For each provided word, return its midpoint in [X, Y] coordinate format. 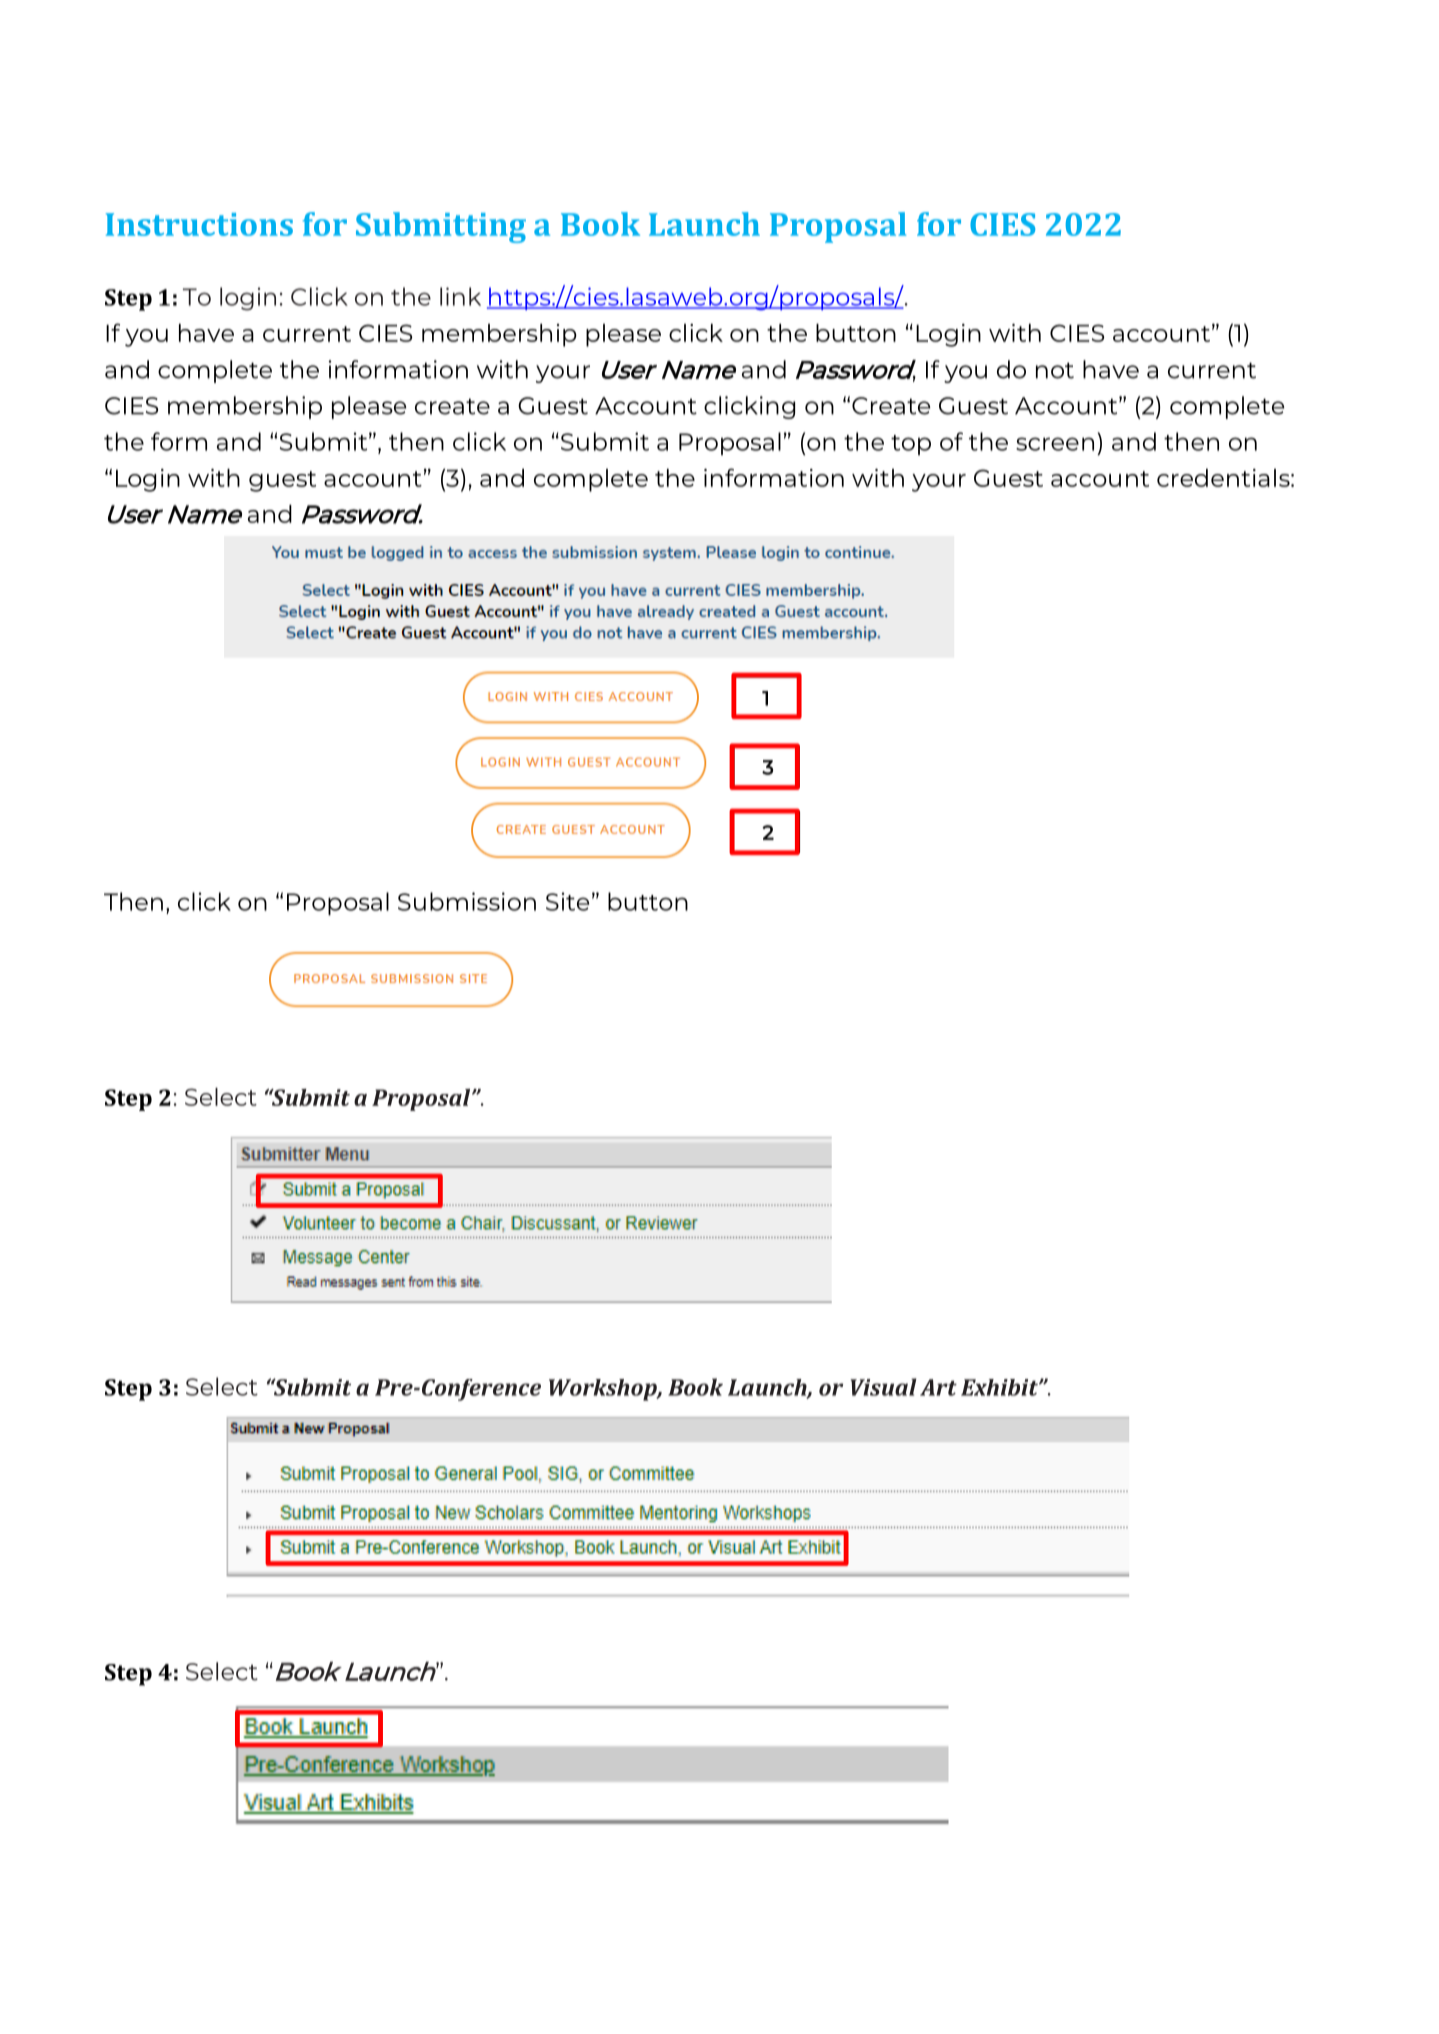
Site [567, 901]
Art [938, 1387]
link [460, 296]
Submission [467, 901]
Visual [883, 1387]
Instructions [199, 224]
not [1055, 370]
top [911, 445]
